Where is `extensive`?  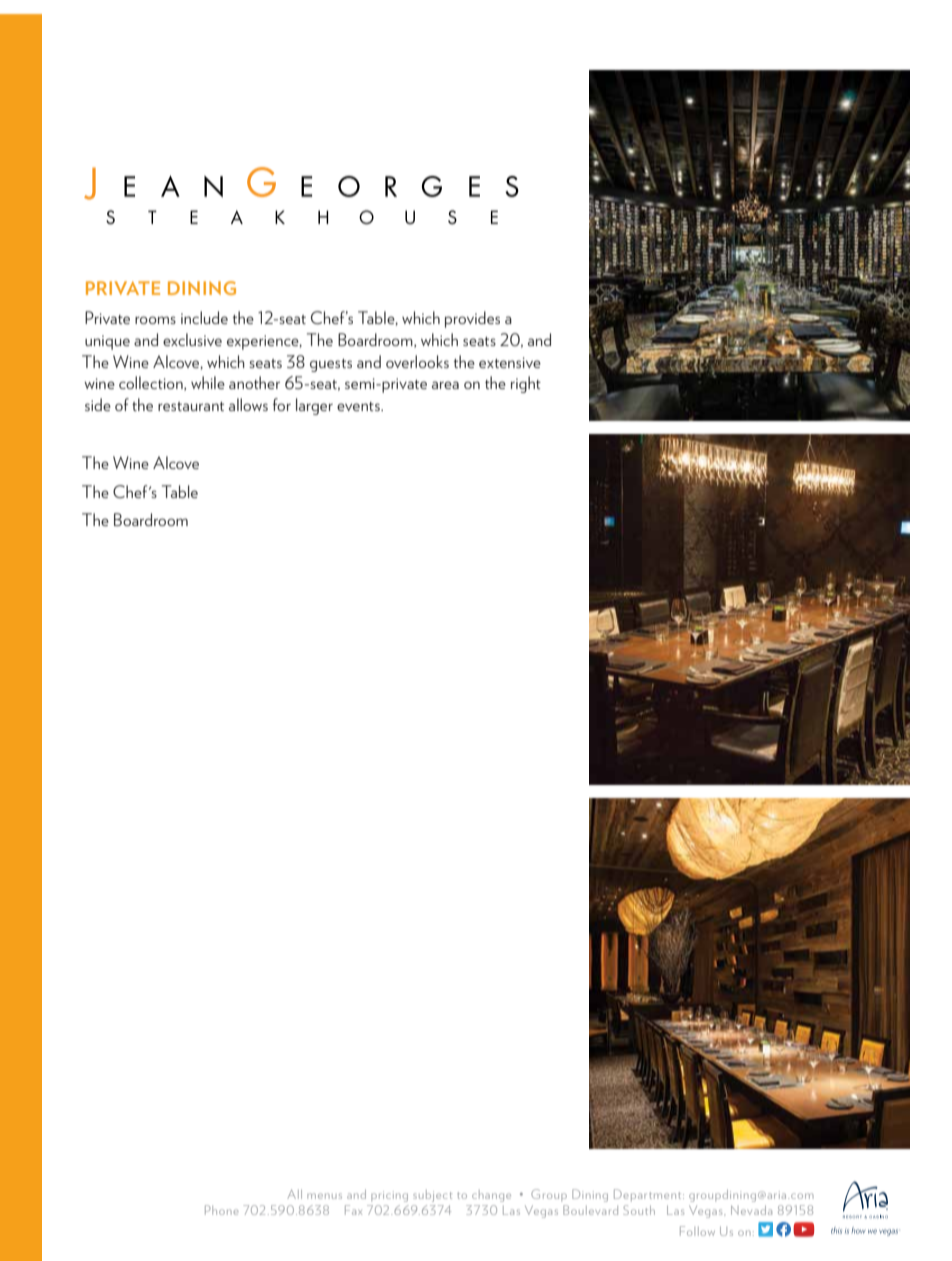 extensive is located at coordinates (510, 362).
